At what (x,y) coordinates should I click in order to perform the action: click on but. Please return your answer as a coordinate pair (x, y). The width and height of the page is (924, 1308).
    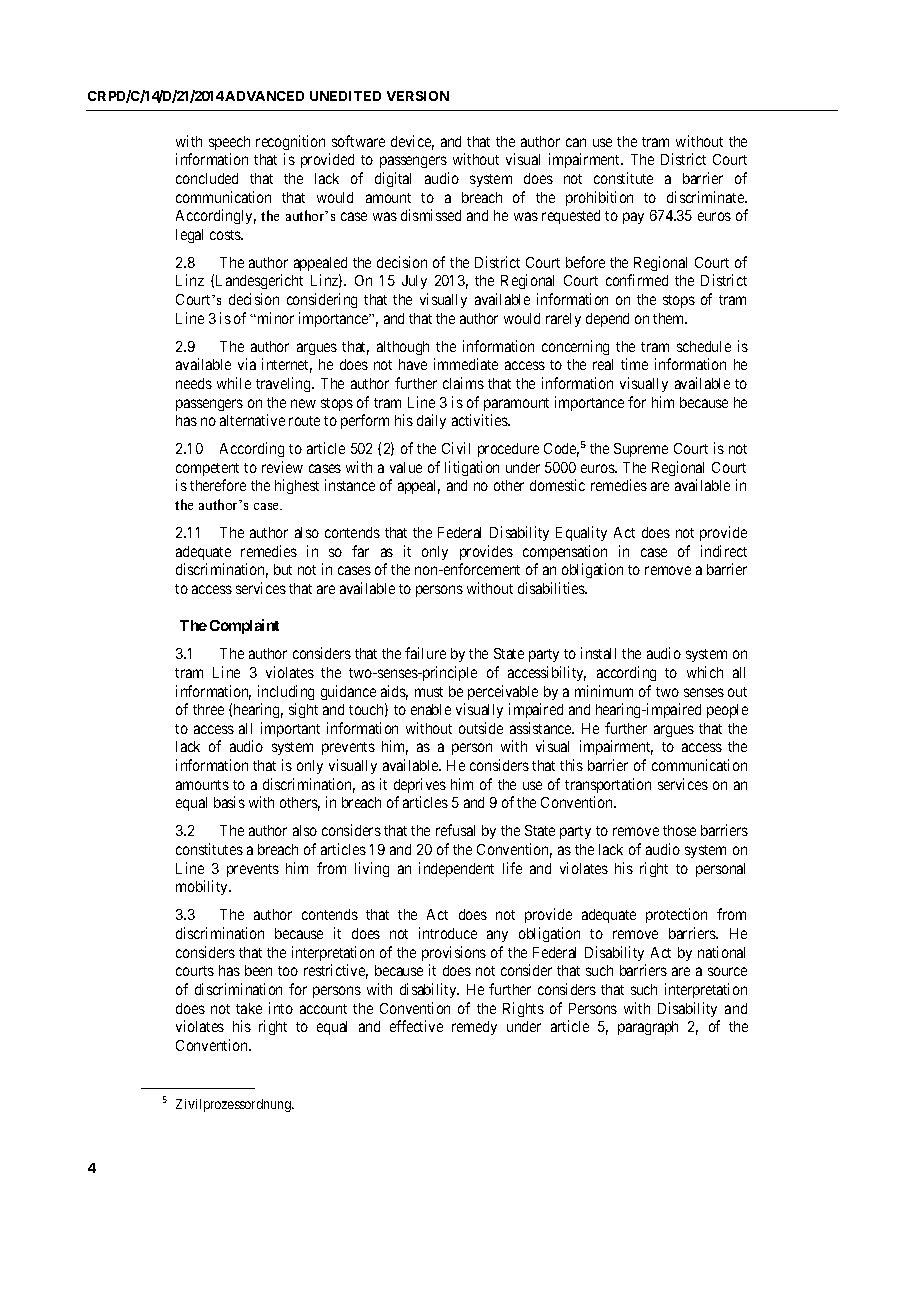
    Looking at the image, I should click on (283, 569).
